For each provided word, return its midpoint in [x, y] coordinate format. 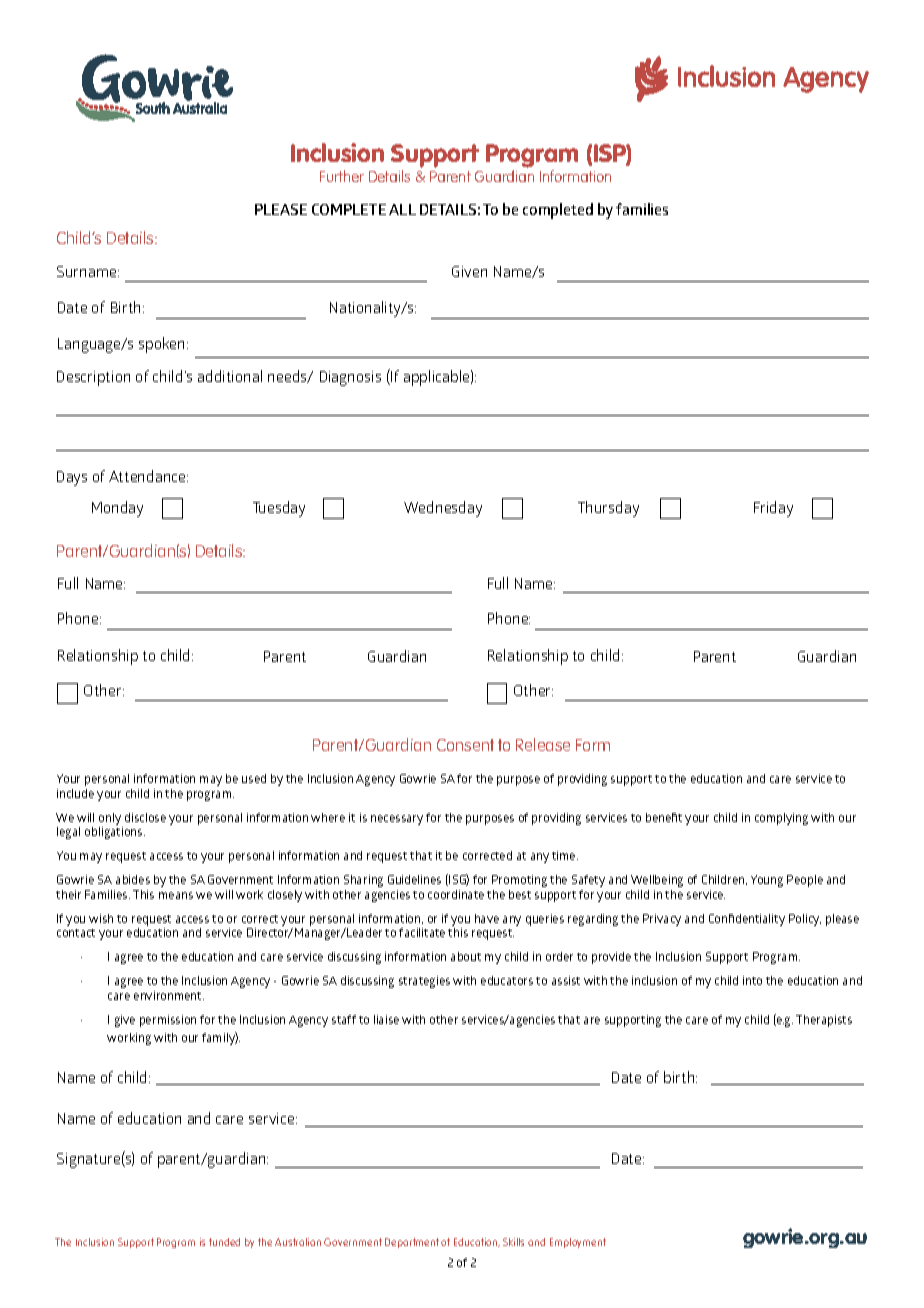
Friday [773, 509]
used [254, 778]
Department [412, 1243]
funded [224, 1242]
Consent [465, 745]
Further [342, 176]
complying [781, 819]
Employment [578, 1243]
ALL [402, 209]
